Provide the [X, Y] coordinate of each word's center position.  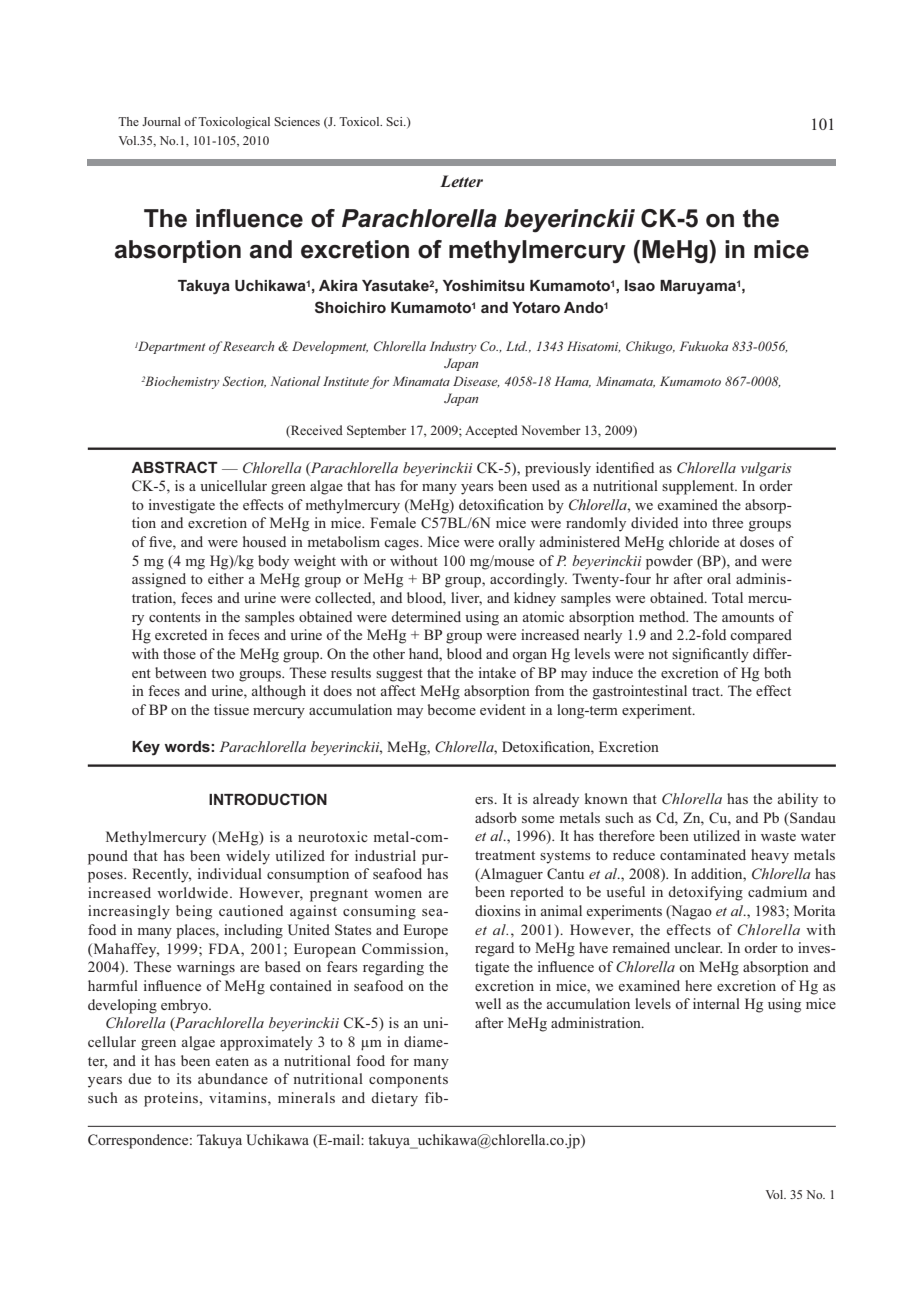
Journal [161, 121]
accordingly [528, 580]
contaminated [703, 854]
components [408, 1081]
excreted [181, 634]
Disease [476, 382]
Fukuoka [704, 346]
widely [248, 857]
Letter [461, 181]
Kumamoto [690, 381]
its [184, 1078]
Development [330, 347]
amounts [748, 617]
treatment [505, 855]
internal [716, 1003]
